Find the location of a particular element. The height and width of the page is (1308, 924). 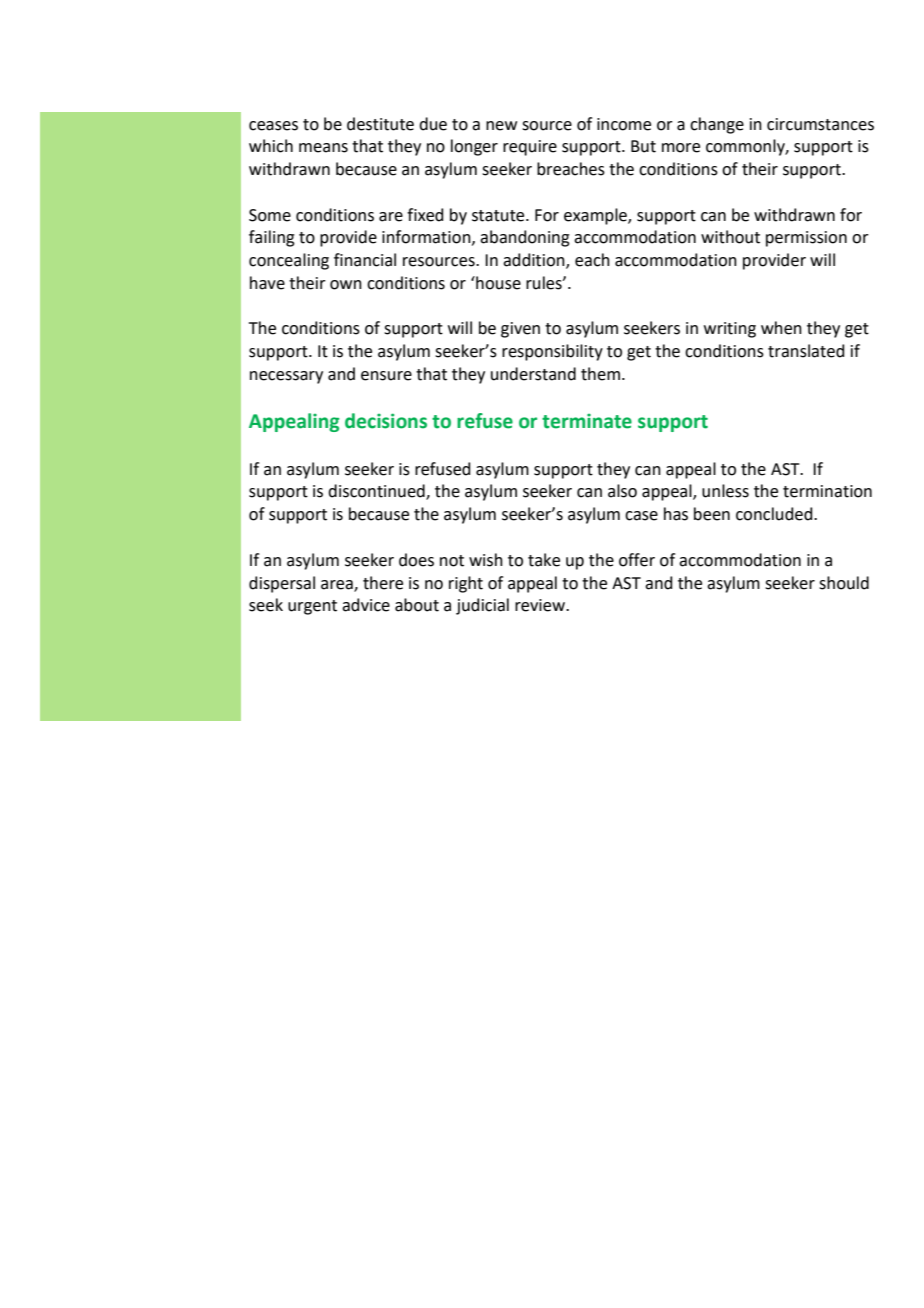

means is located at coordinates (323, 148).
